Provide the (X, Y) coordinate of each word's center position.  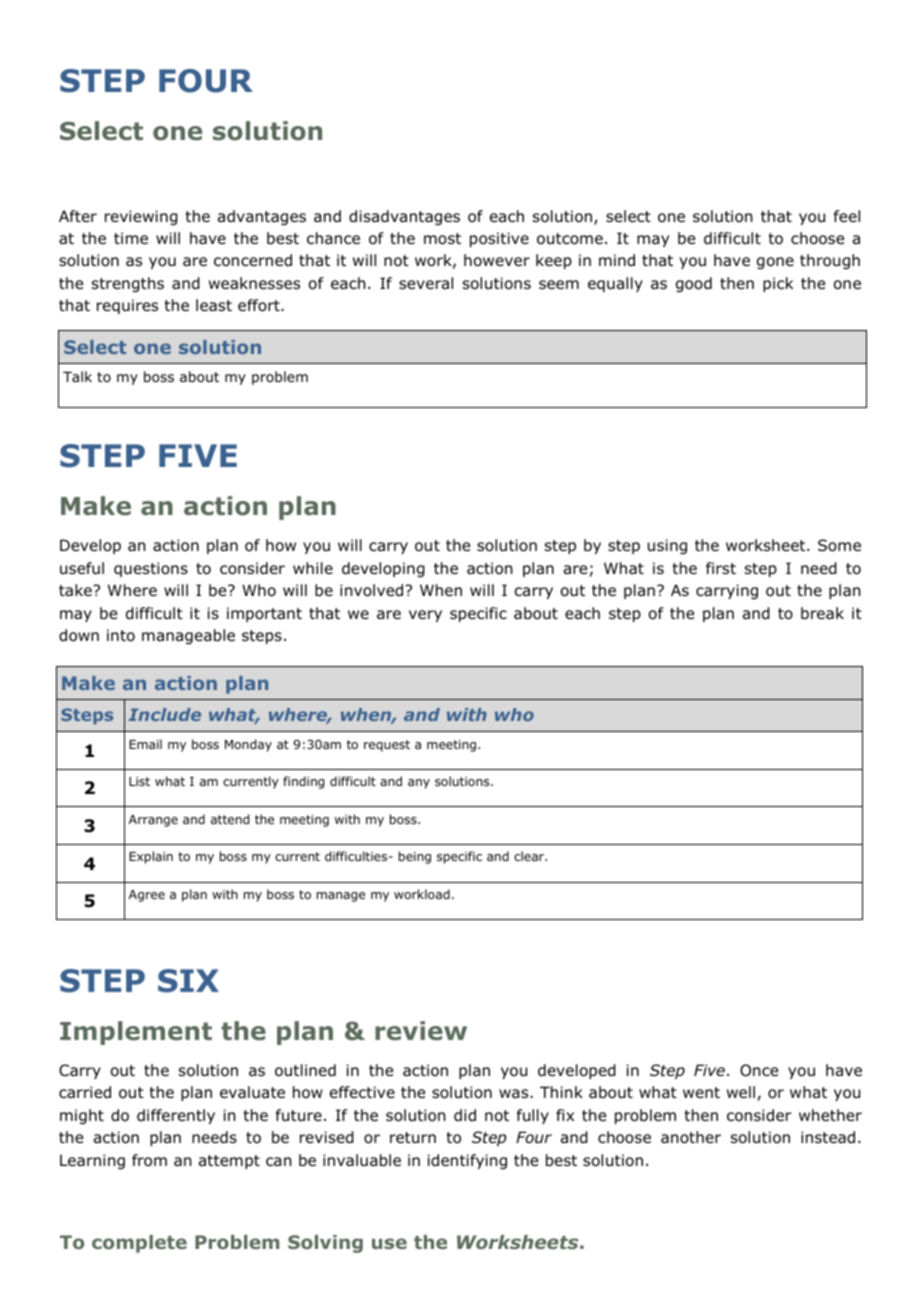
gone (775, 263)
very (425, 616)
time (131, 238)
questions (151, 569)
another (691, 1137)
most (442, 239)
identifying (467, 1161)
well (741, 1092)
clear (530, 856)
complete (139, 1244)
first (721, 568)
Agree (147, 896)
